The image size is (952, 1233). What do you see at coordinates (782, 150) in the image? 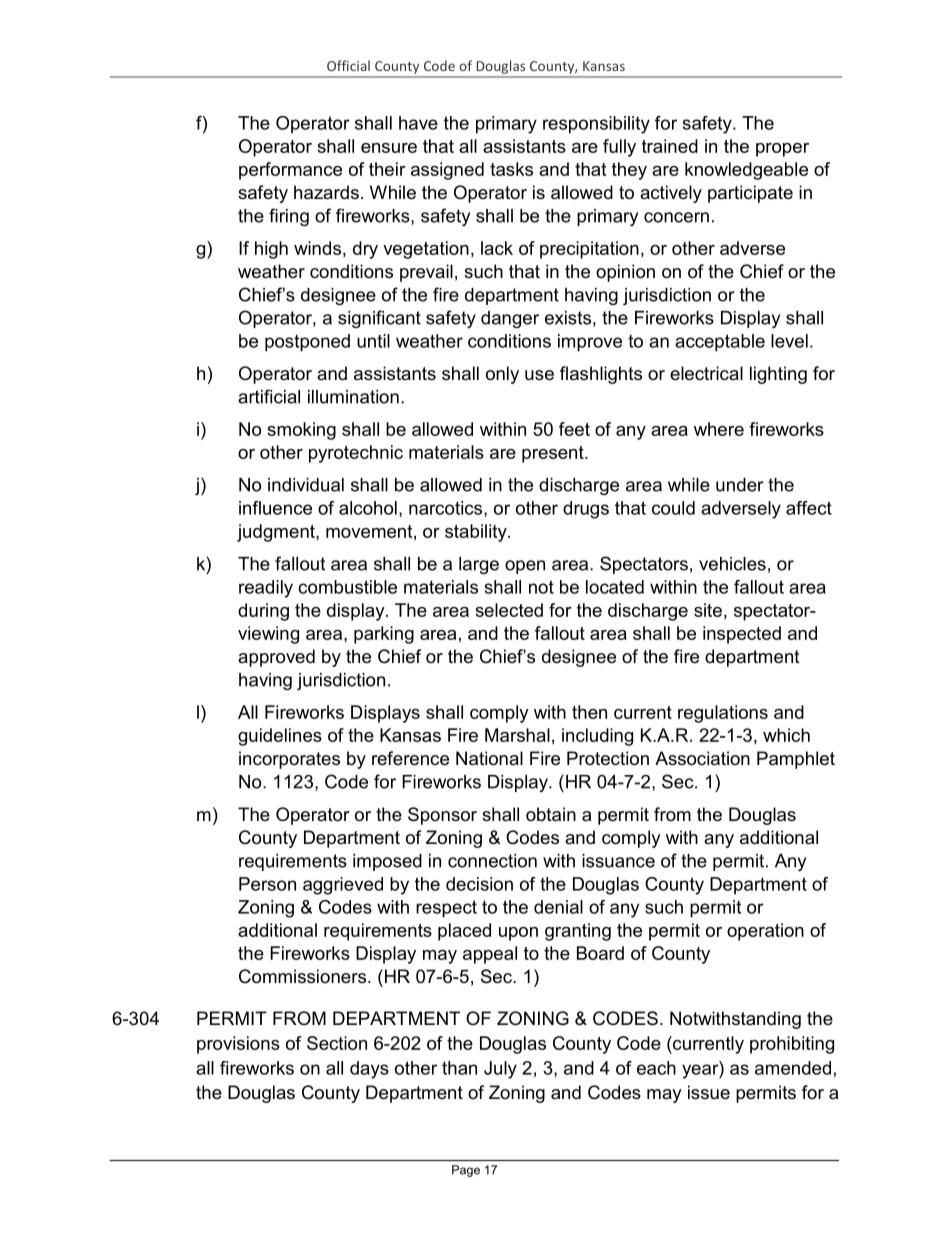
I see `proper` at bounding box center [782, 150].
